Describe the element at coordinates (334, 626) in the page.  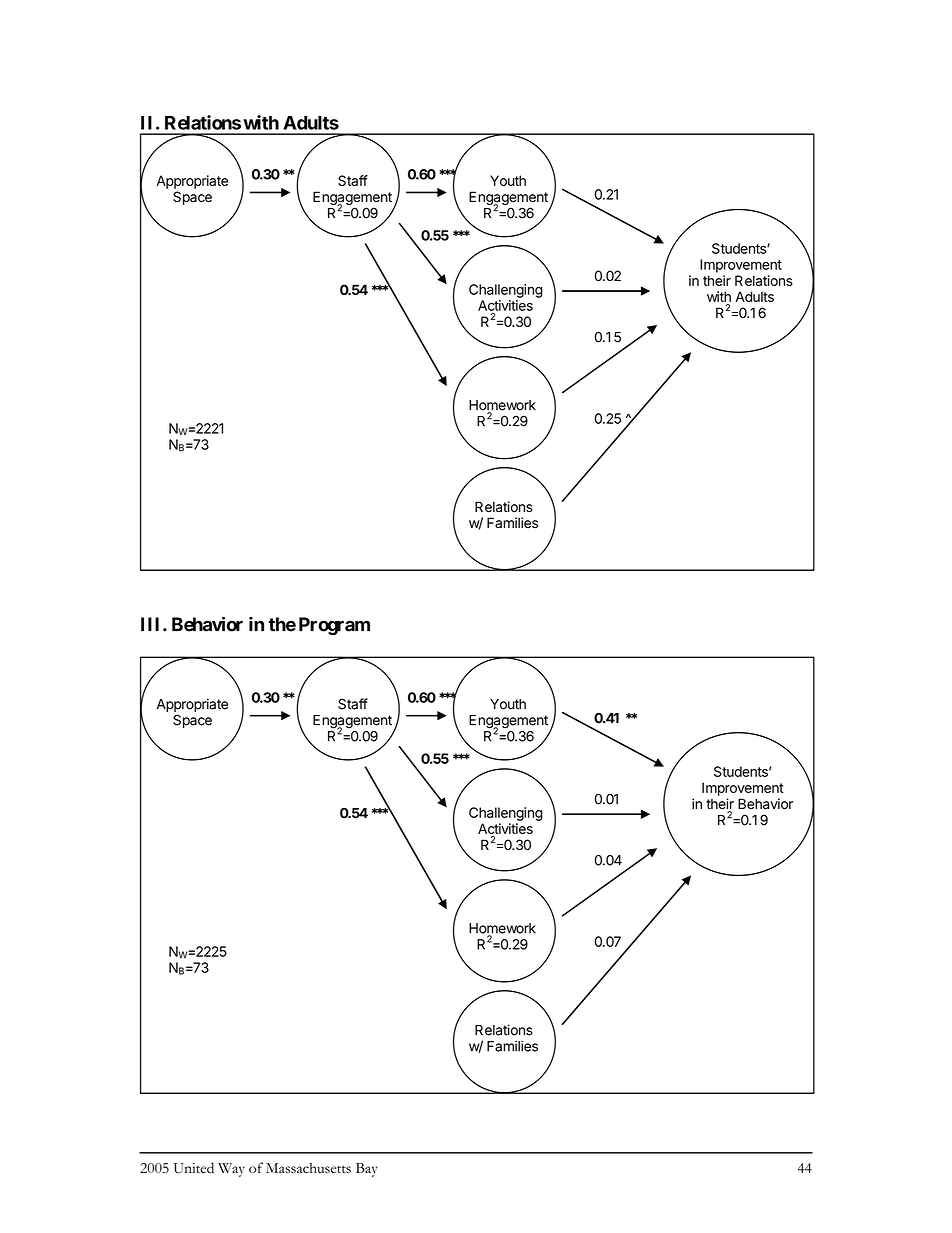
I see `Program` at that location.
